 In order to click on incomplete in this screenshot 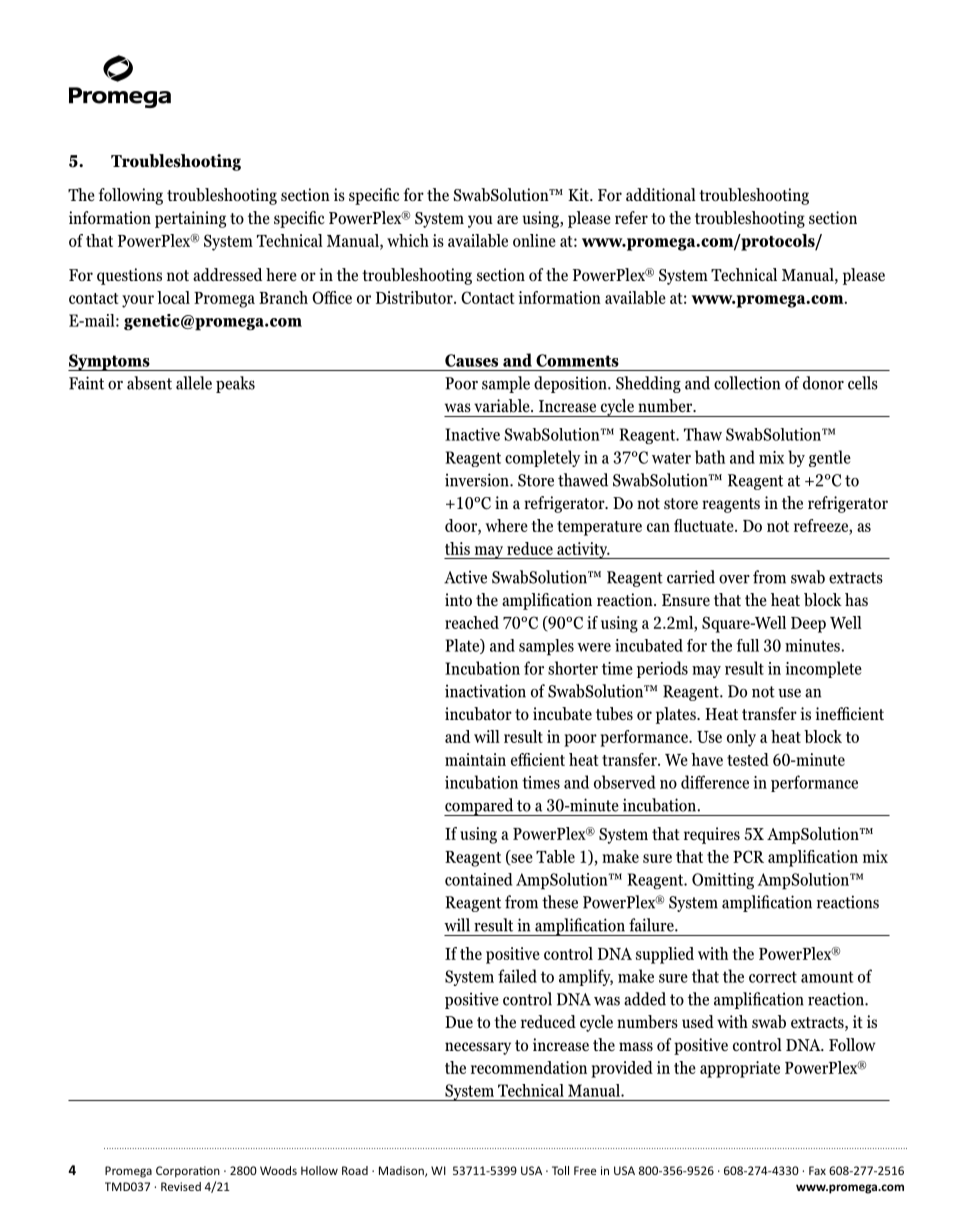, I will do `click(823, 669)`.
